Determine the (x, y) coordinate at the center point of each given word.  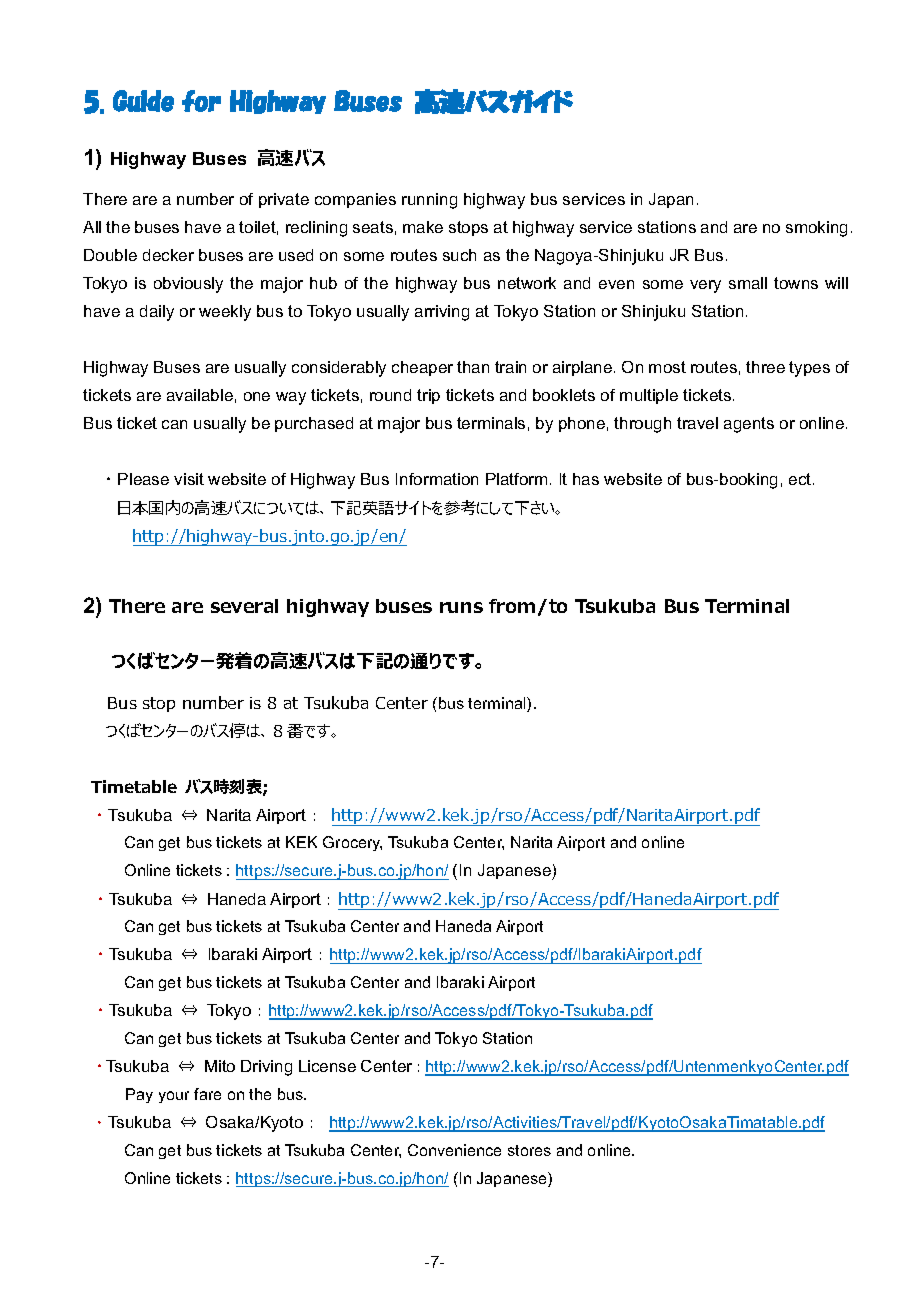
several (244, 606)
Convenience (454, 1150)
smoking (816, 229)
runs (461, 607)
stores (529, 1150)
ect (801, 479)
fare (207, 1094)
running (429, 201)
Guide (143, 101)
